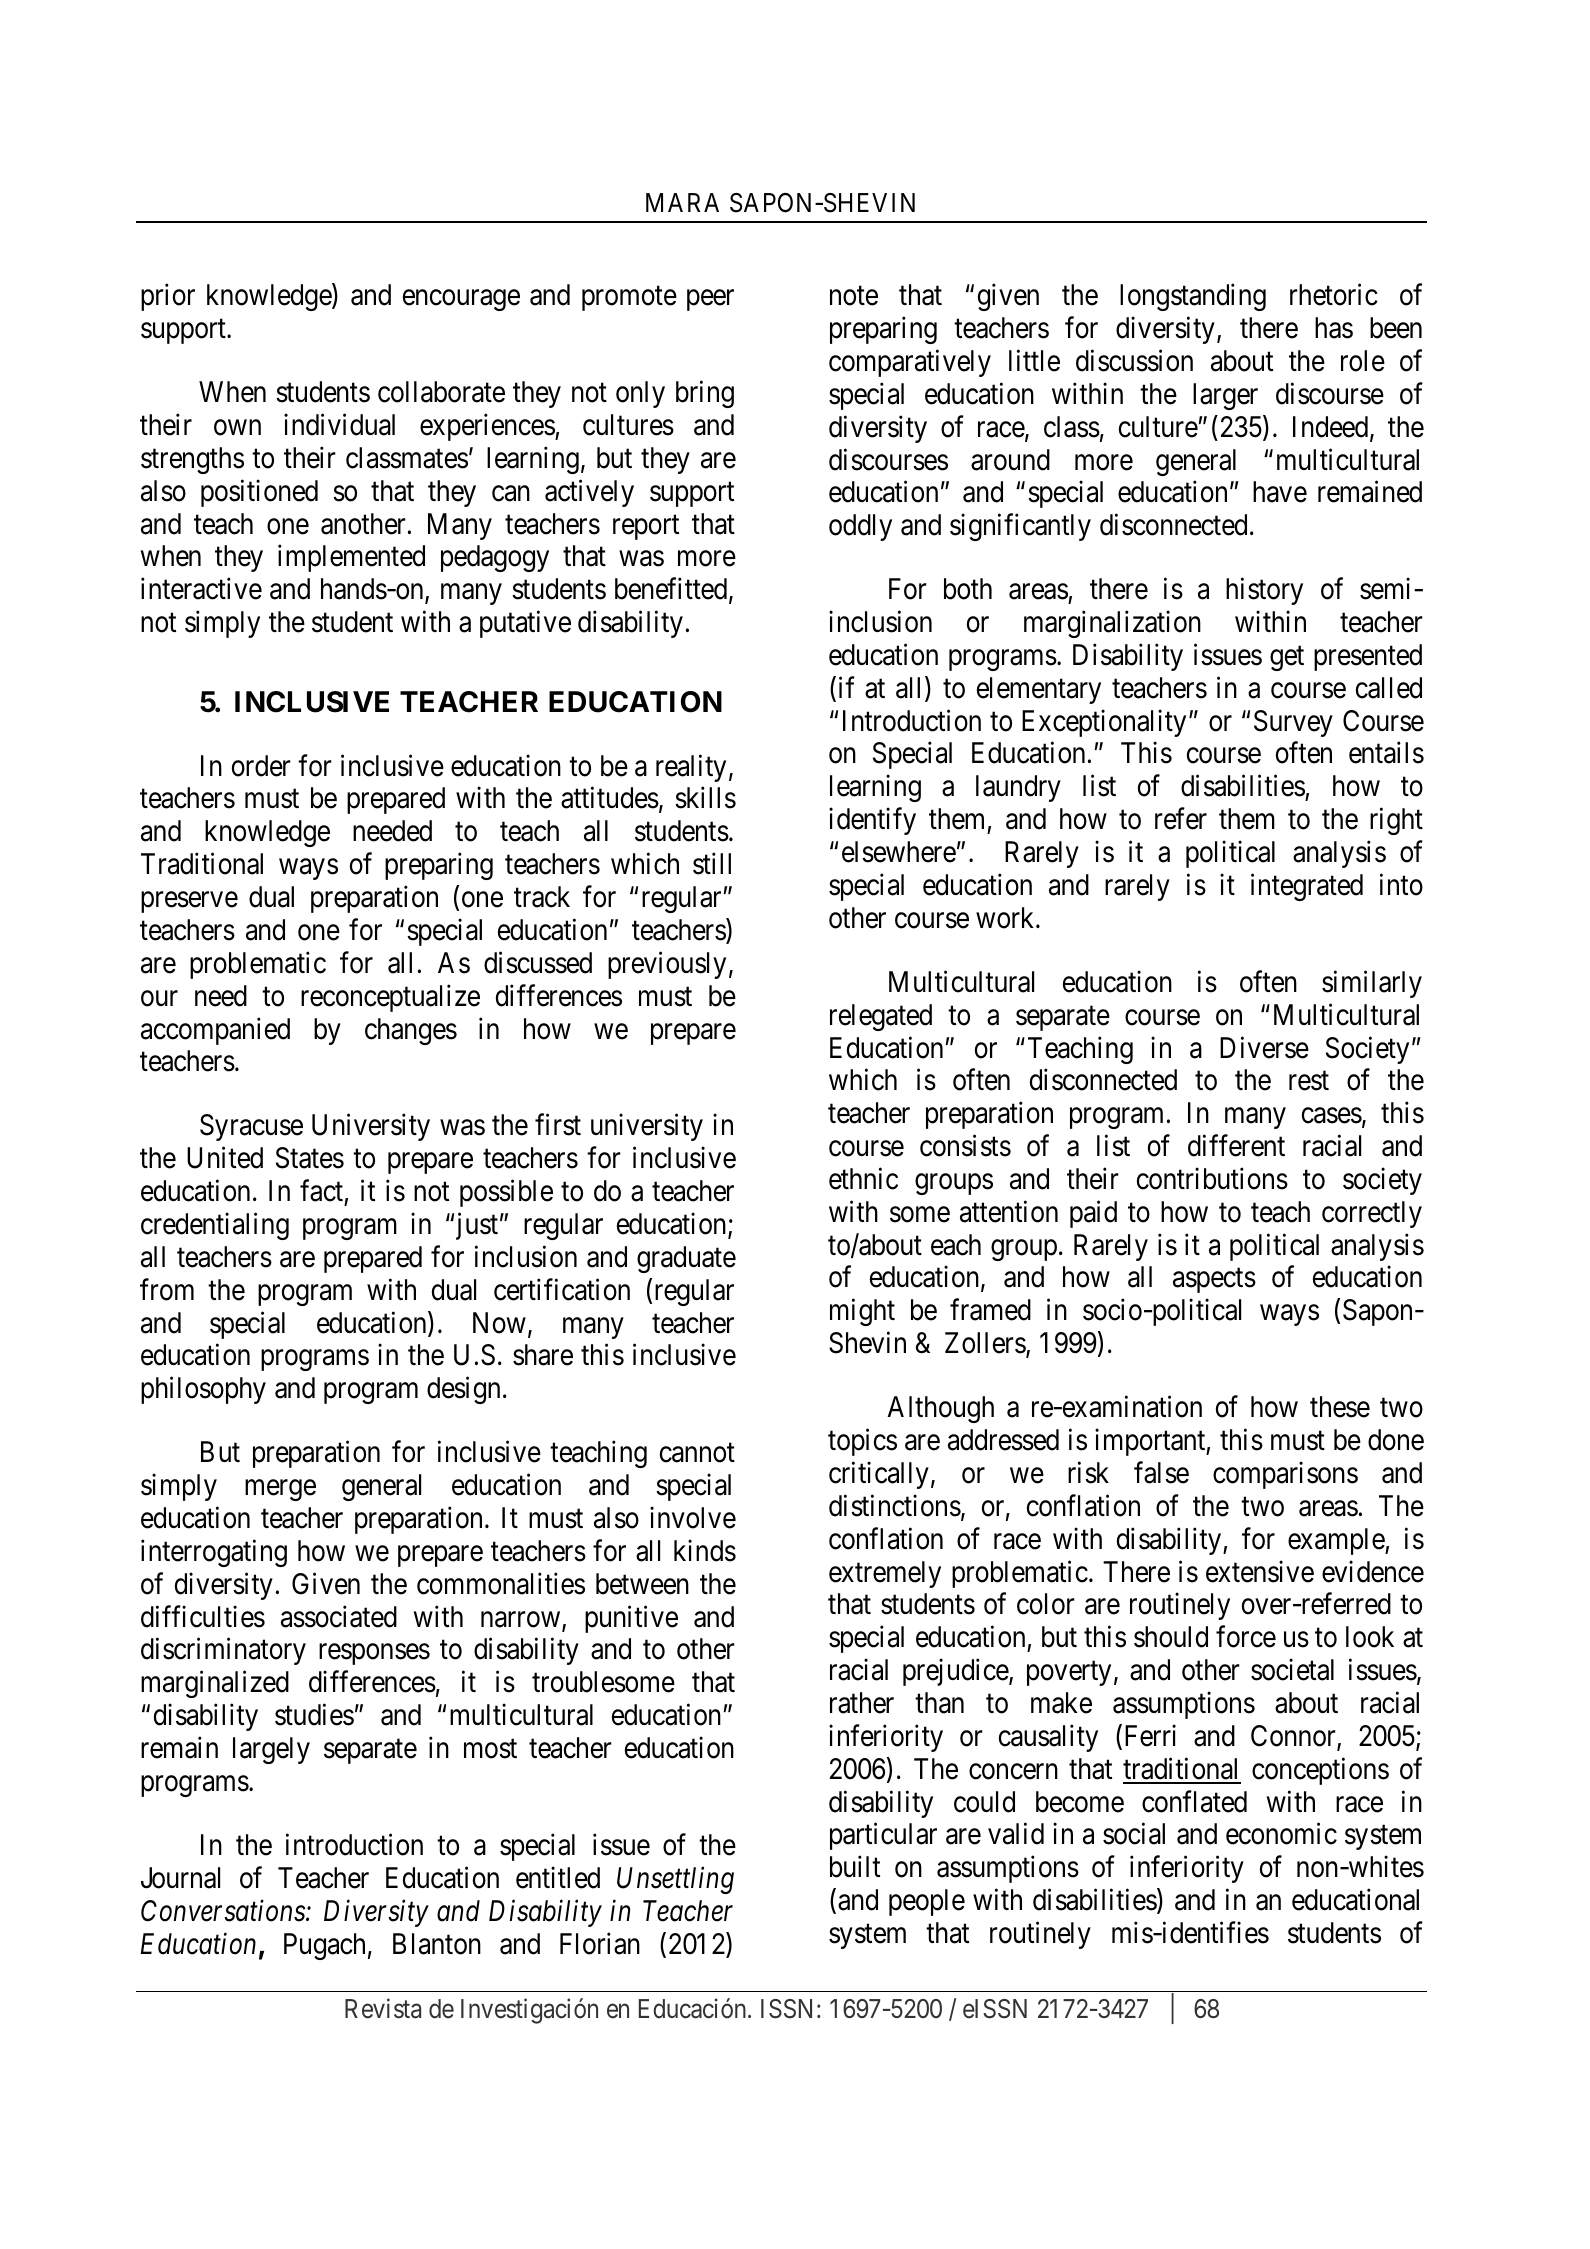 The image size is (1590, 2249). I want to click on extensive, so click(1260, 1571).
